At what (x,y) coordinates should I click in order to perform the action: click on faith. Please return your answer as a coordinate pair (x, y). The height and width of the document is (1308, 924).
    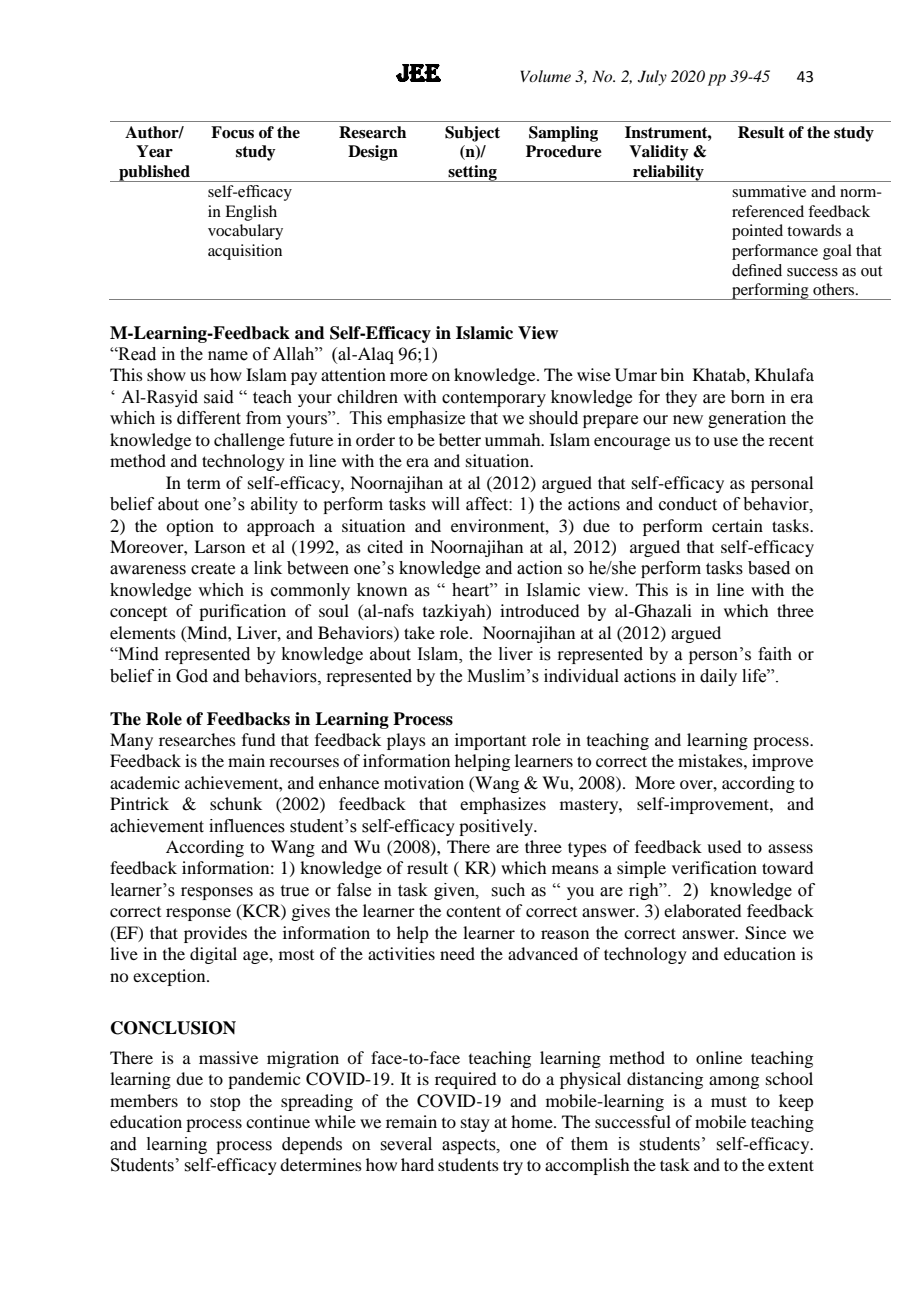
    Looking at the image, I should click on (775, 654).
